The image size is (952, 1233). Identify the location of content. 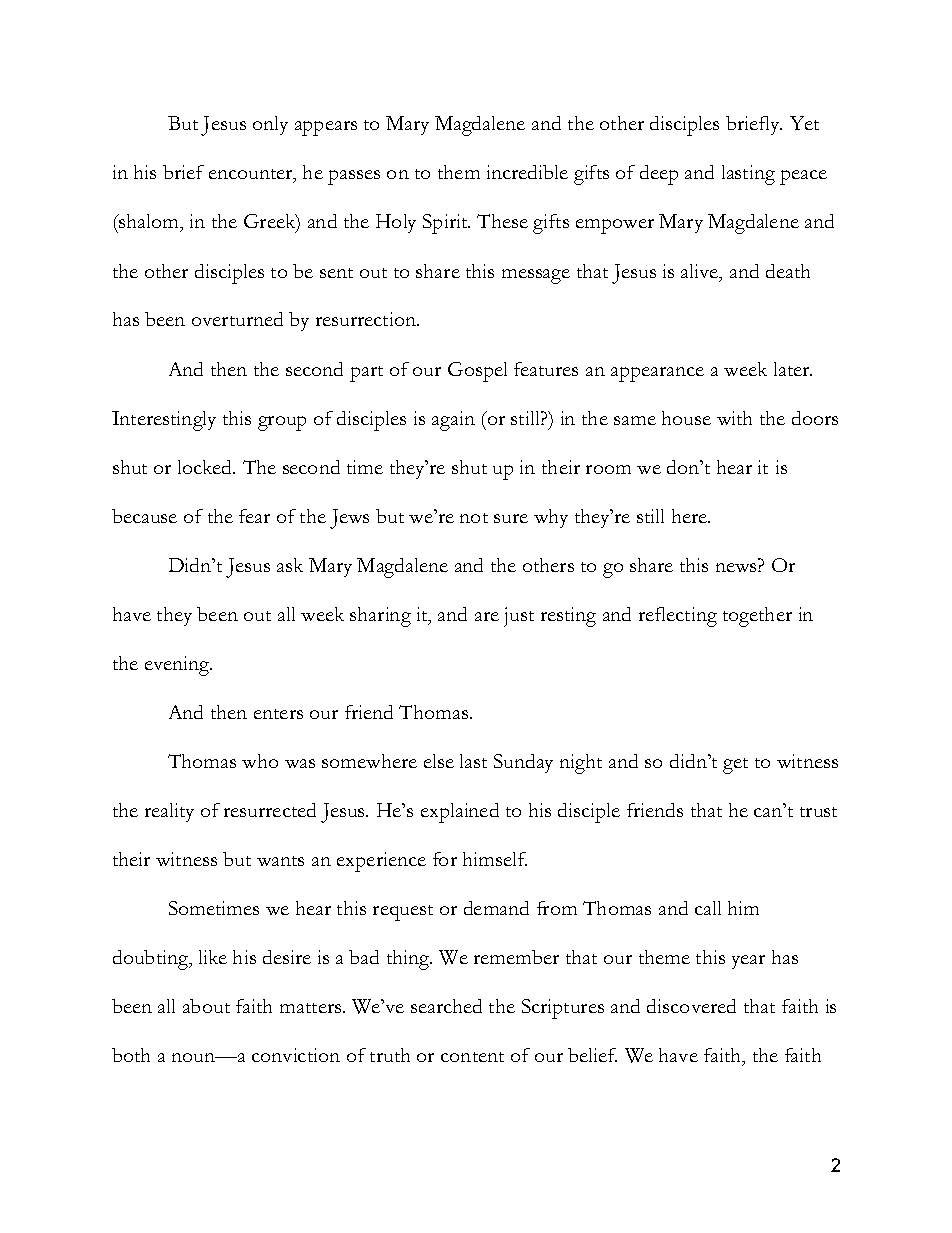
(472, 1057).
